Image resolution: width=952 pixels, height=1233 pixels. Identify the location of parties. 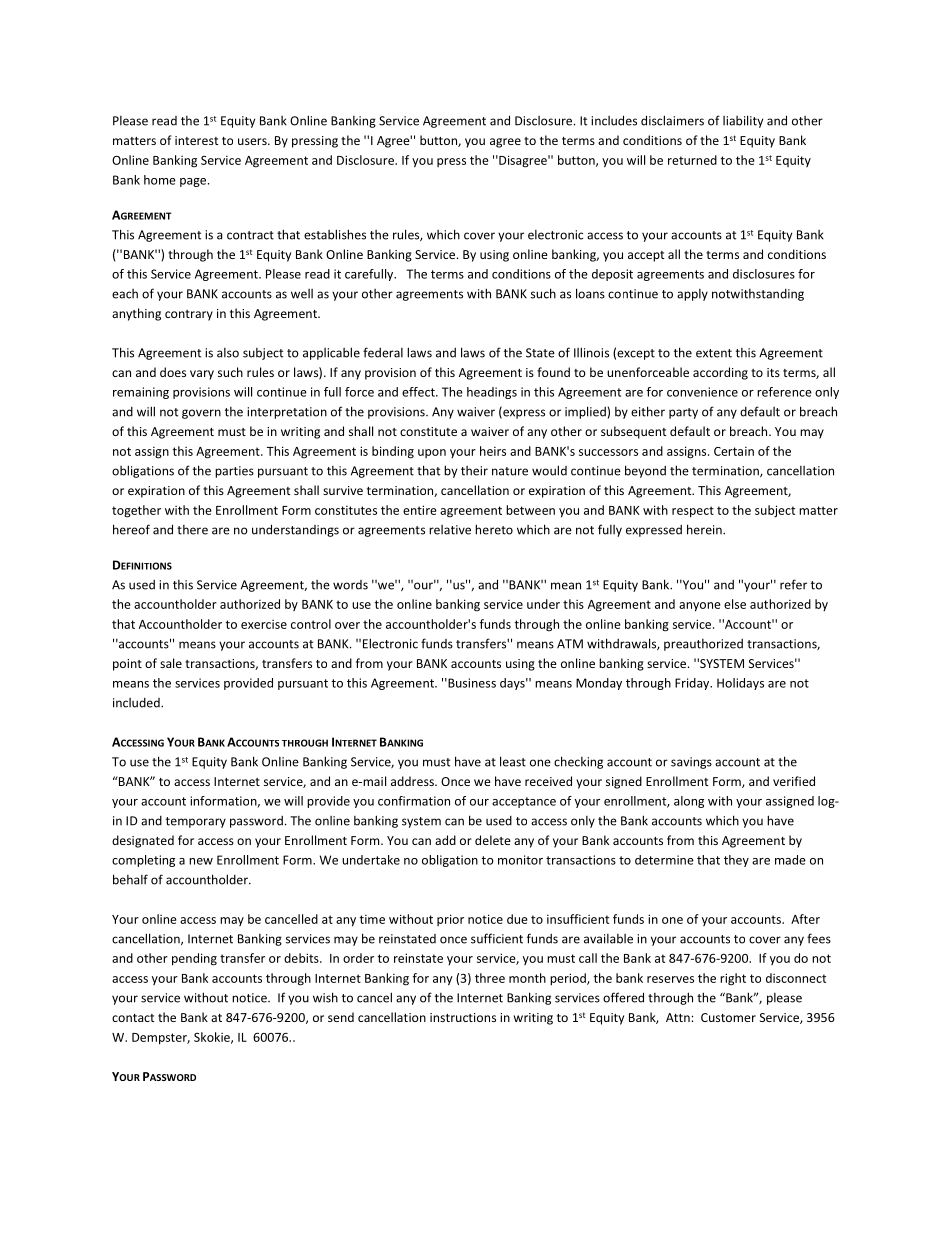
(234, 472).
